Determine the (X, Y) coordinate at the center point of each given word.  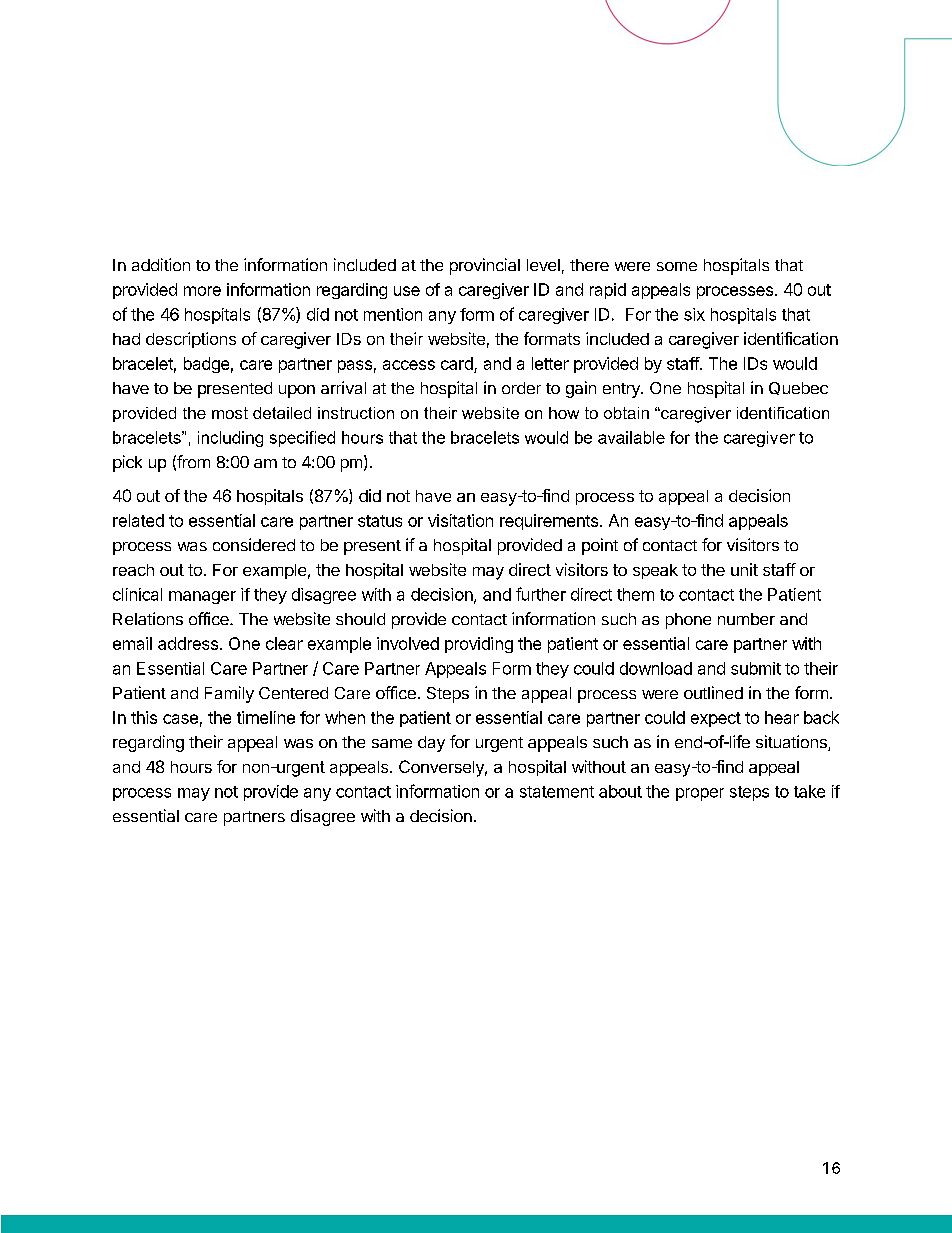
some (677, 266)
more (202, 291)
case (180, 719)
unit (744, 569)
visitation (460, 520)
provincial (485, 266)
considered (254, 544)
